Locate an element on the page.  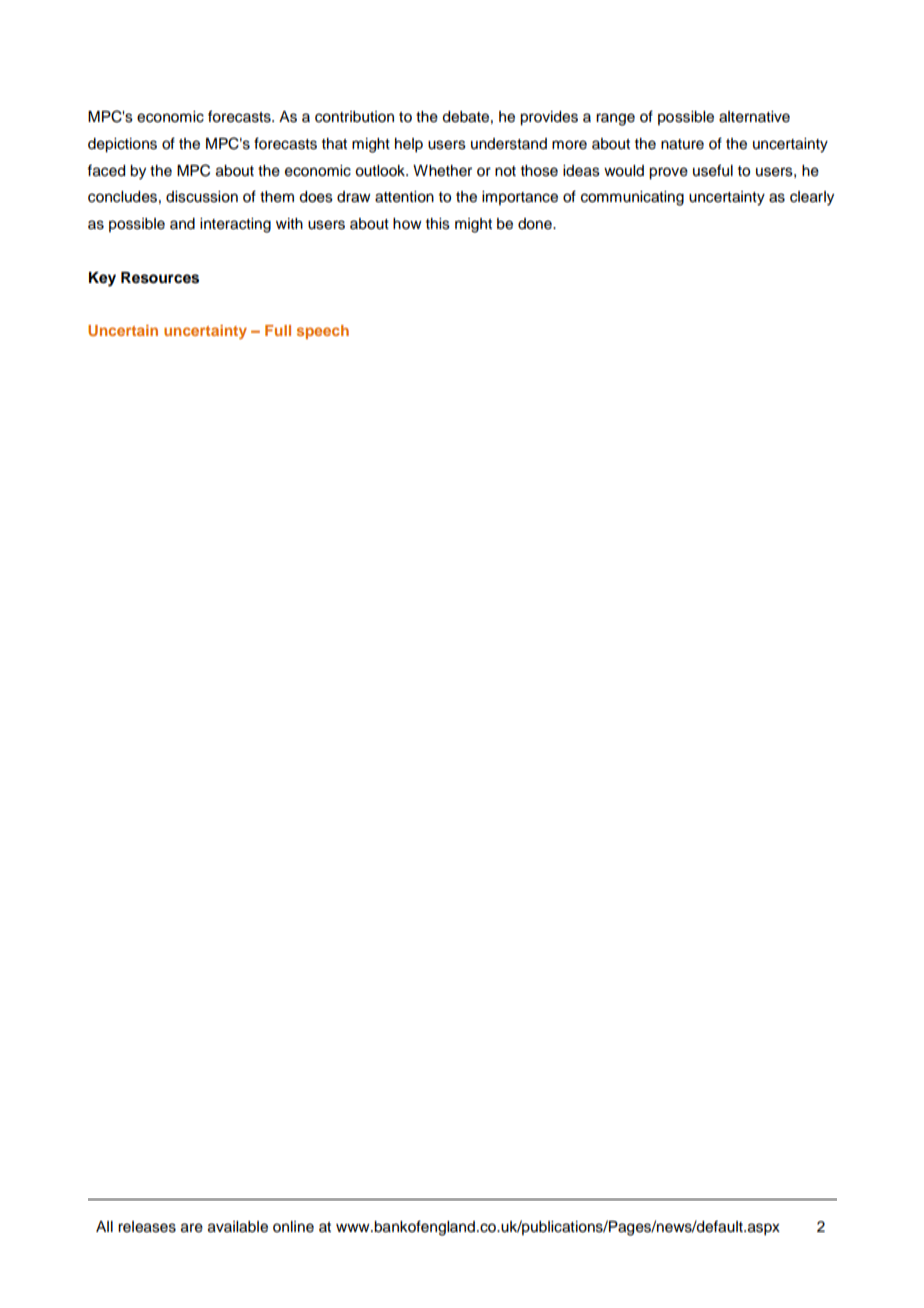
useful is located at coordinates (713, 170).
